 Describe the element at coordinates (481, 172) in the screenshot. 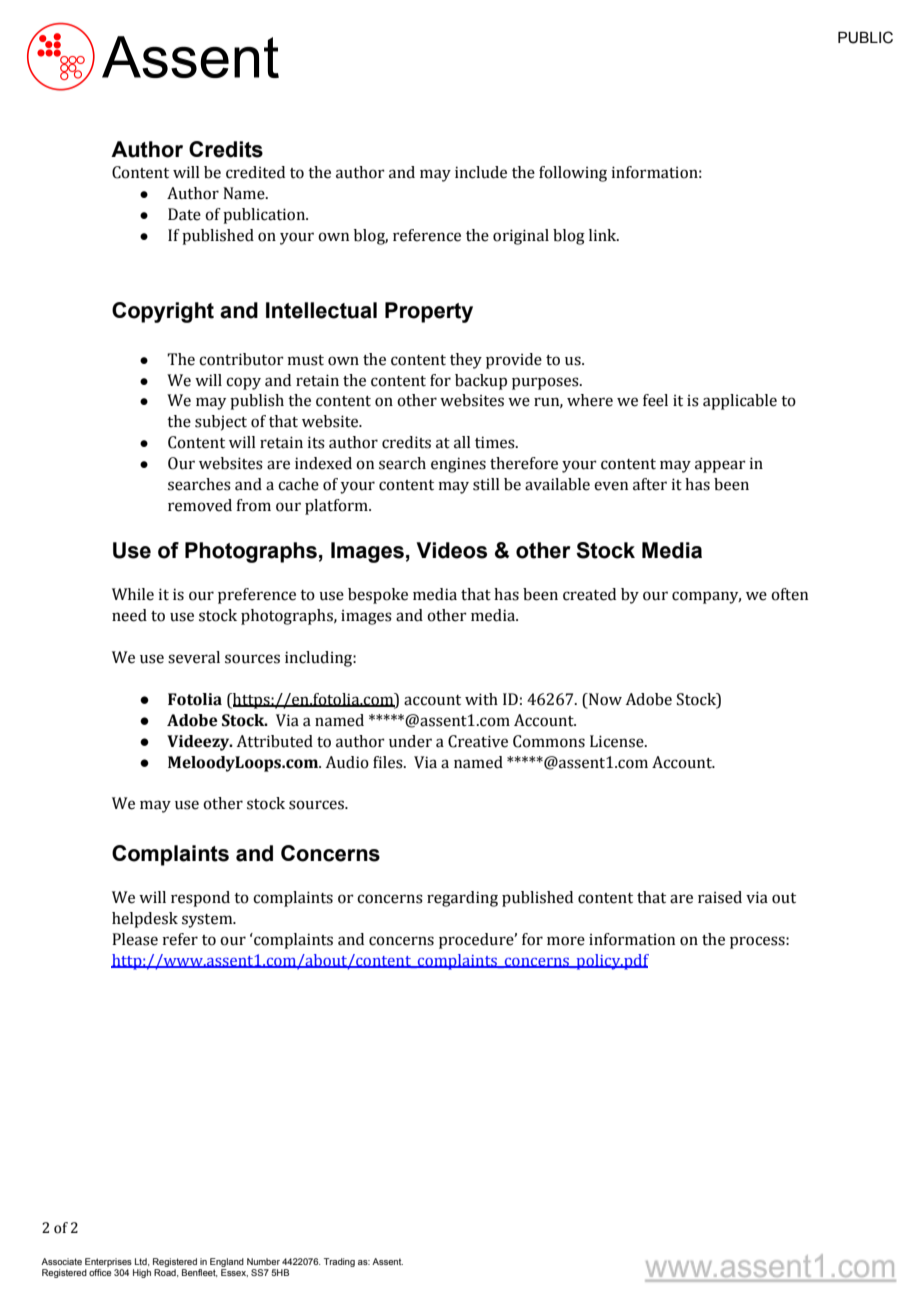

I see `include` at that location.
